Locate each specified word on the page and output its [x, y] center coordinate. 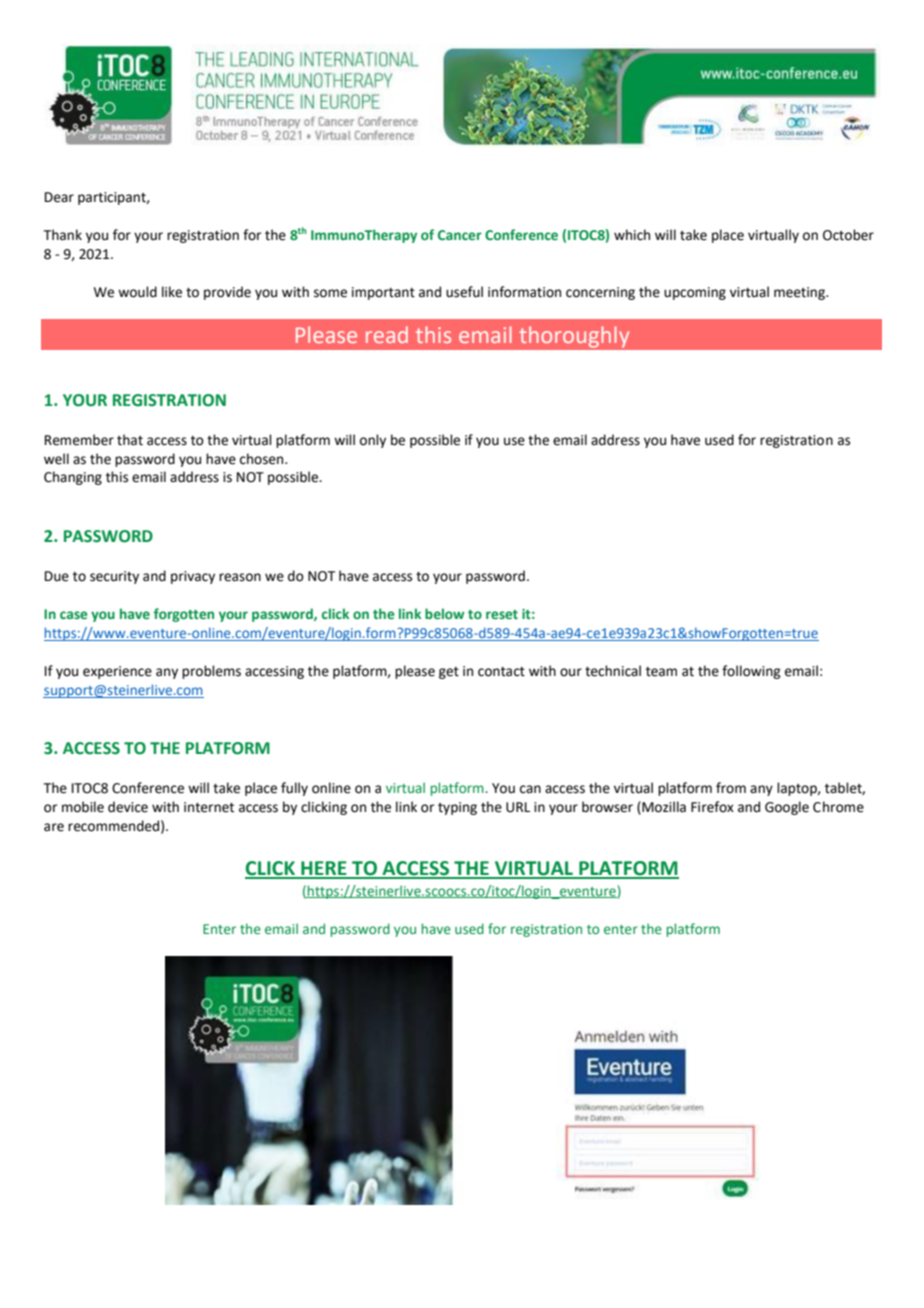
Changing [73, 478]
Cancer [460, 235]
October [848, 235]
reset [502, 614]
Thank [63, 235]
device [128, 807]
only [373, 441]
